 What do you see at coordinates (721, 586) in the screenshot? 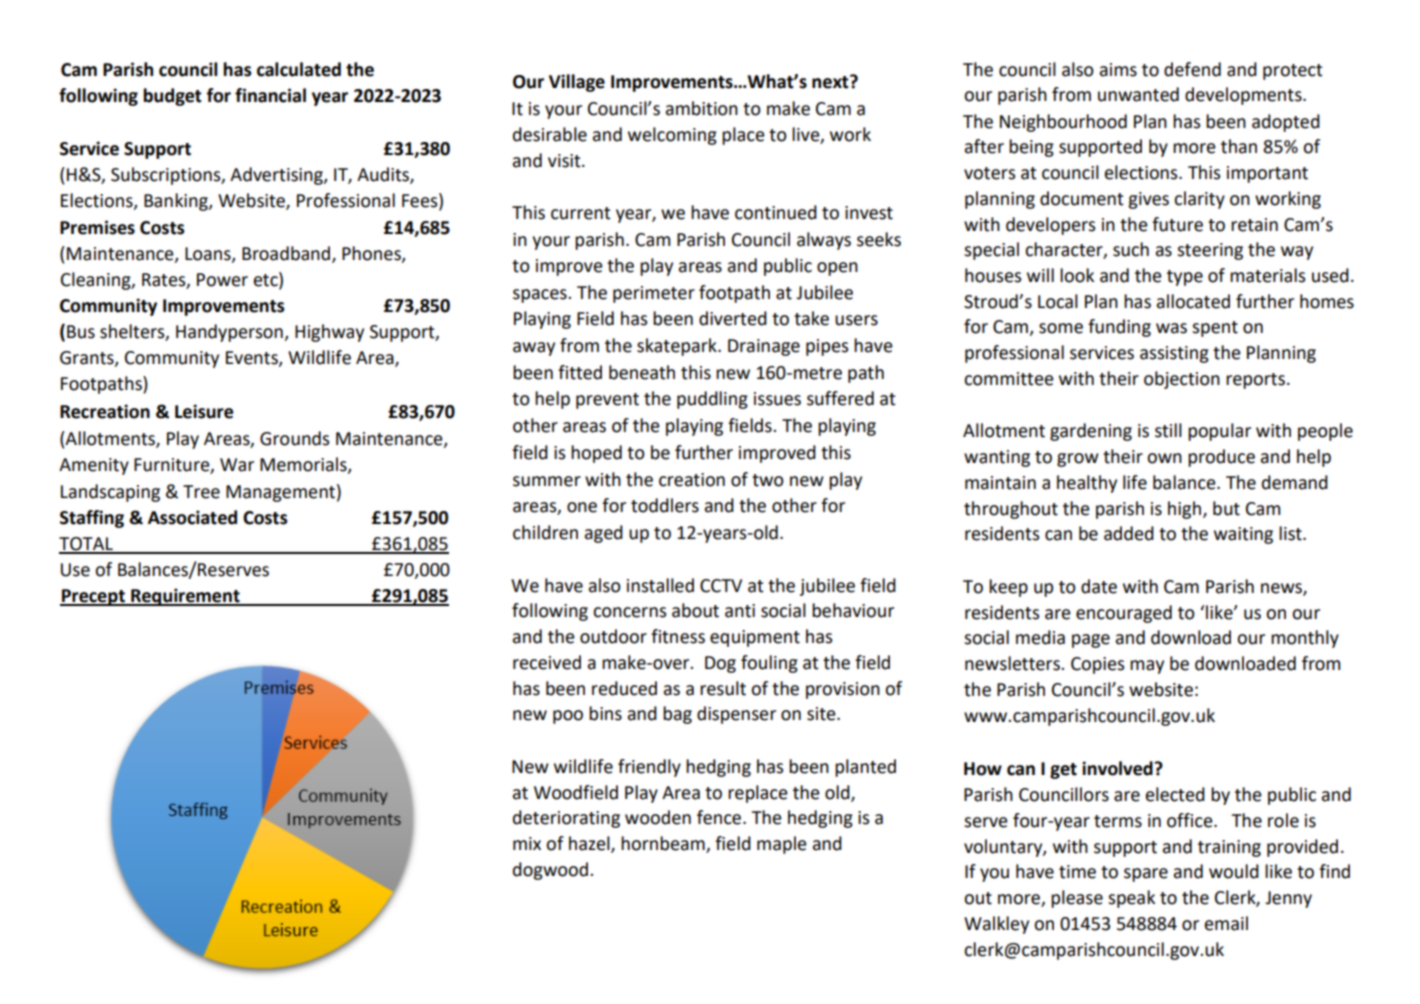
I see `CCTV` at bounding box center [721, 586].
